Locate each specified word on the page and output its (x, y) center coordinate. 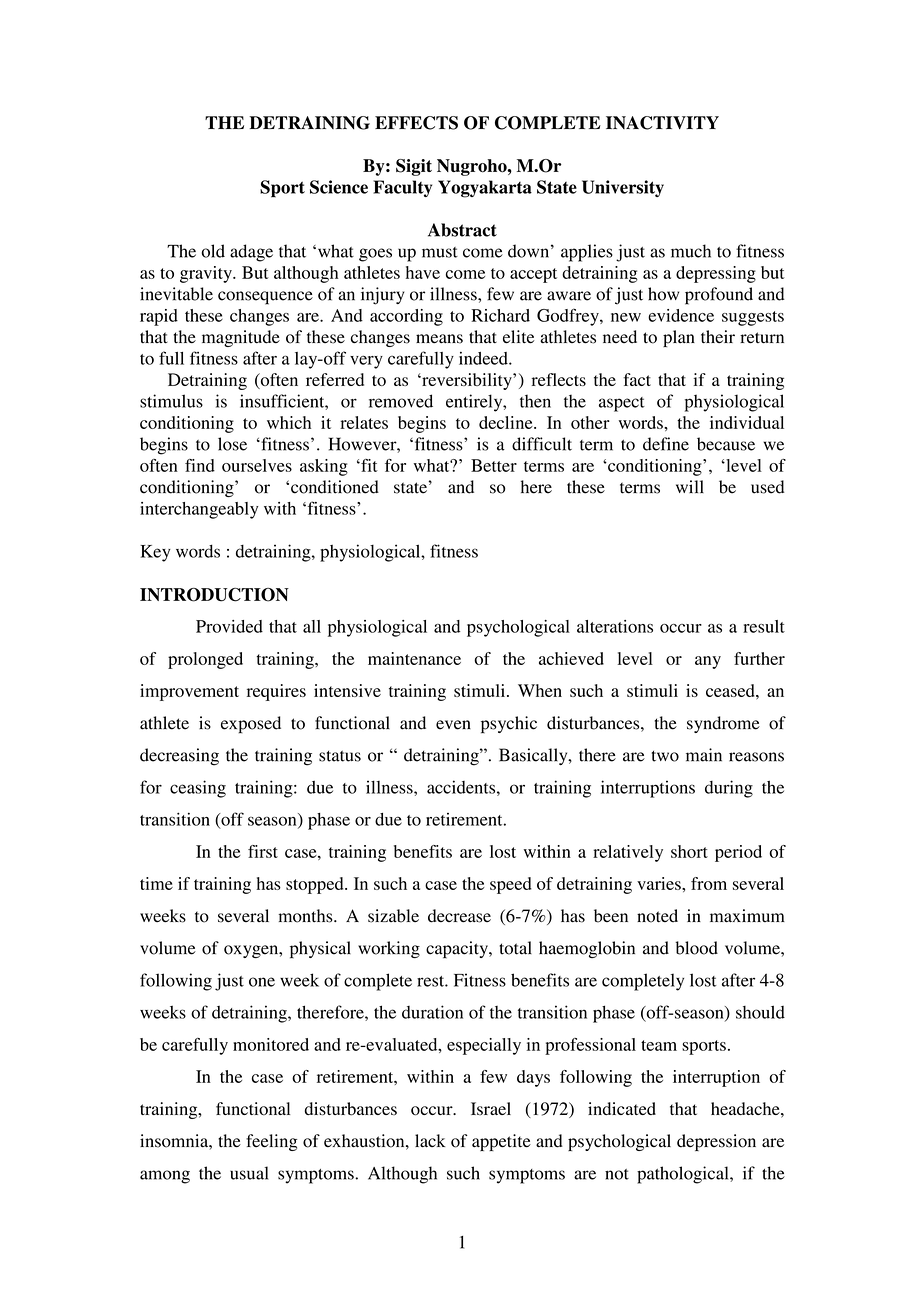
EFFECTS (416, 123)
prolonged (205, 660)
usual (249, 1173)
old (213, 251)
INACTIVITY (662, 123)
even (453, 725)
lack (430, 1140)
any (708, 662)
